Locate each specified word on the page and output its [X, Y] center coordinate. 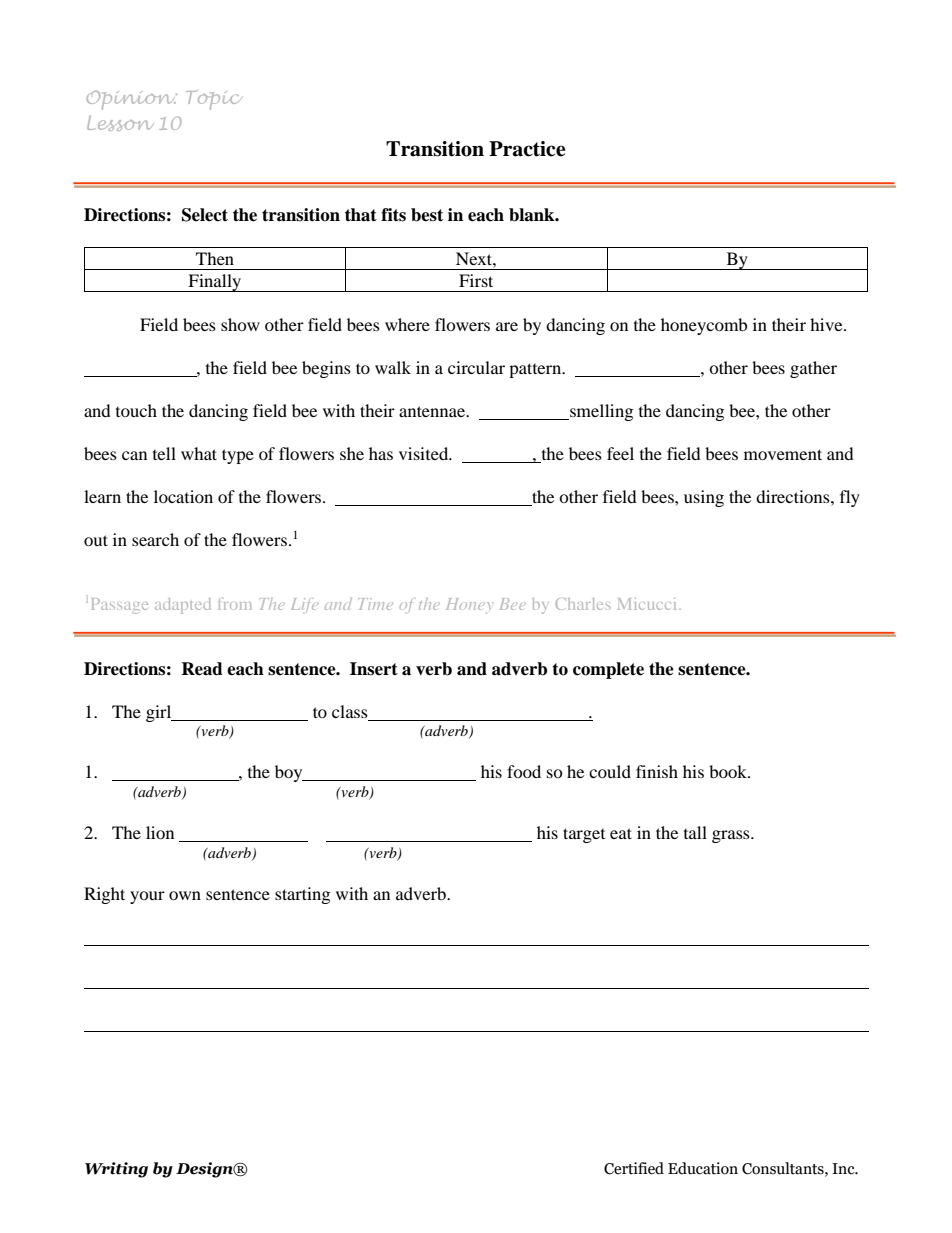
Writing [116, 1170]
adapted [182, 606]
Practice [527, 149]
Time [376, 604]
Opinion [132, 100]
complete [608, 670]
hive [827, 324]
